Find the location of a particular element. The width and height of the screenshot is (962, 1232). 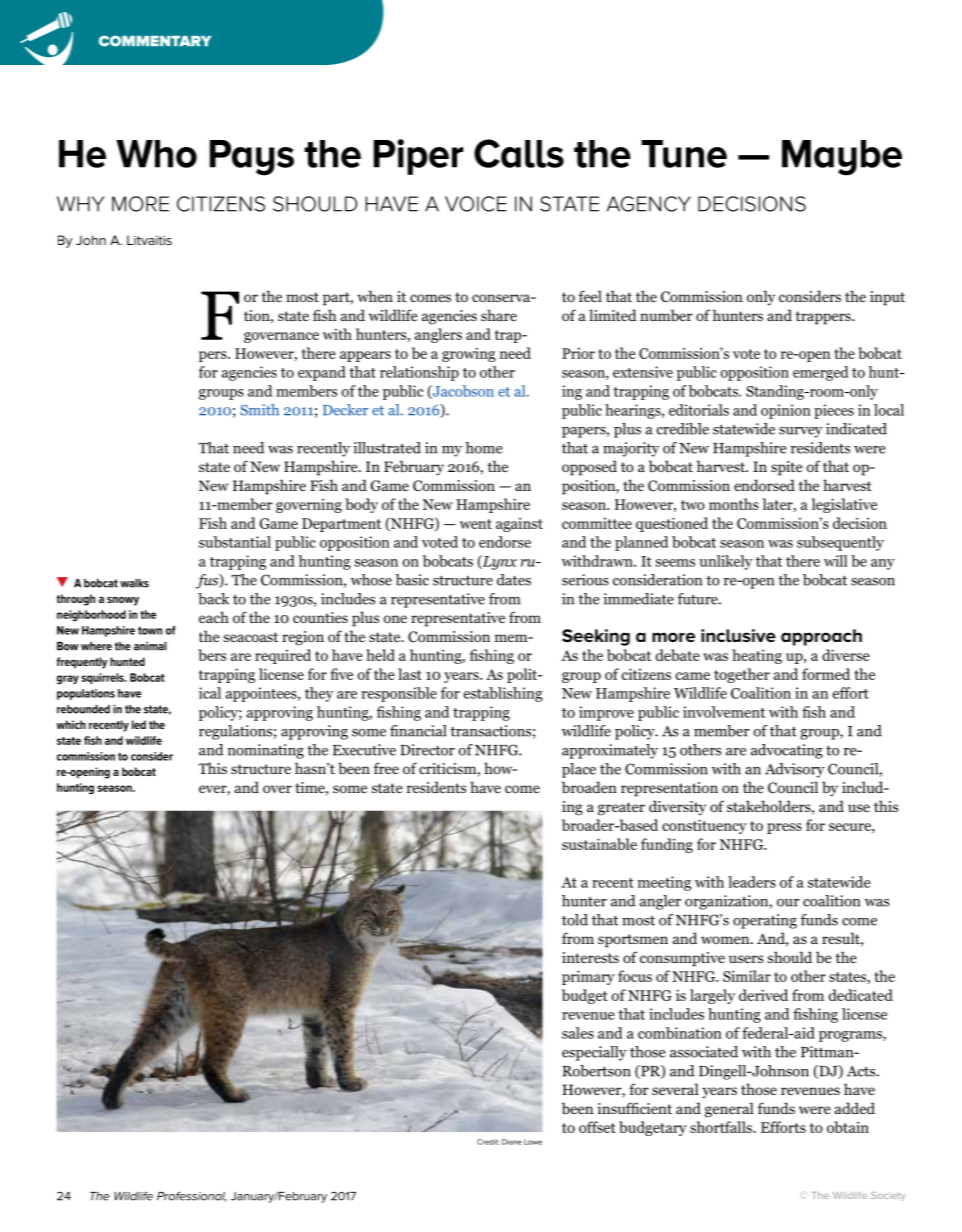

dates is located at coordinates (514, 580).
